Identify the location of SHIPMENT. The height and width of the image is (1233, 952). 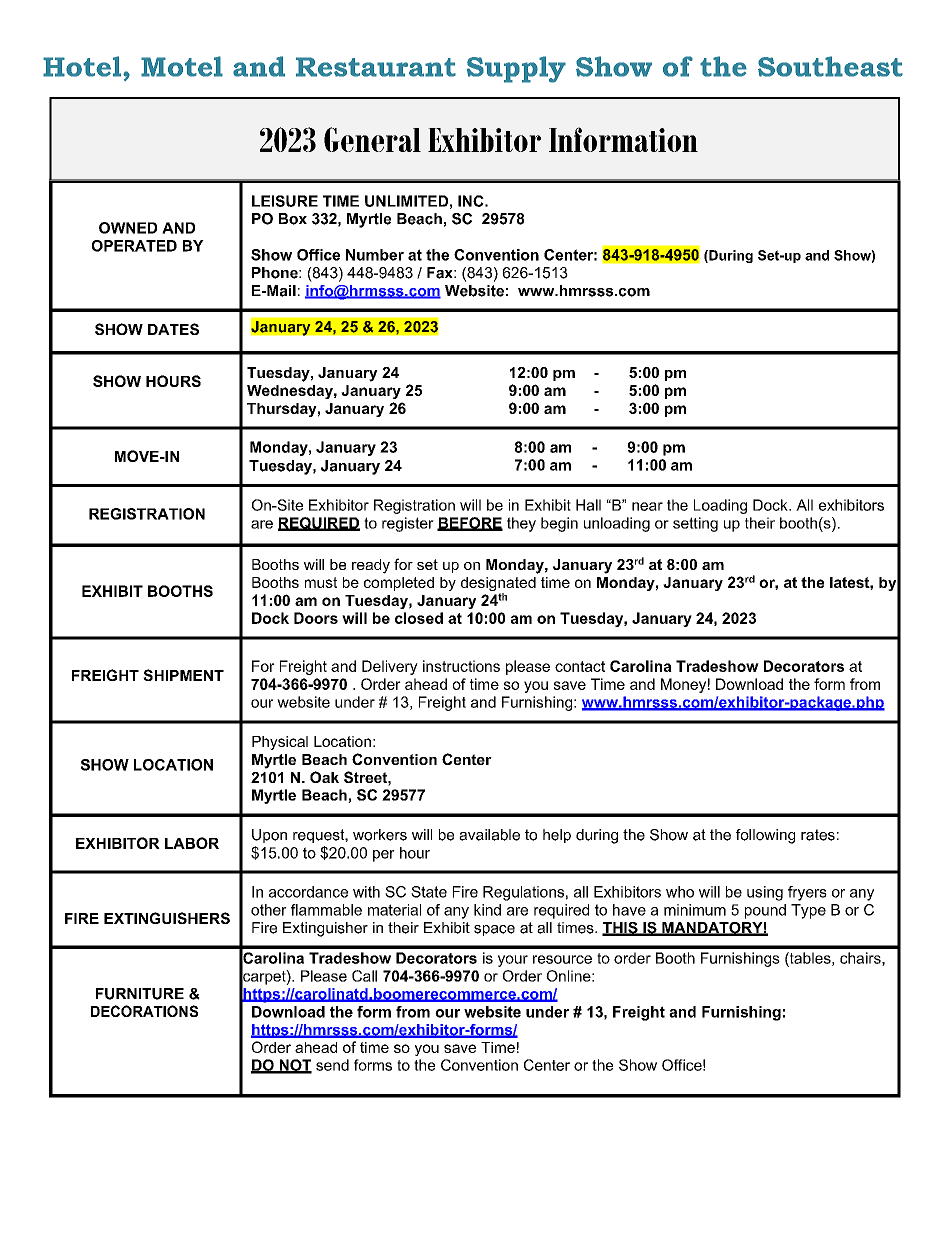
(183, 675).
